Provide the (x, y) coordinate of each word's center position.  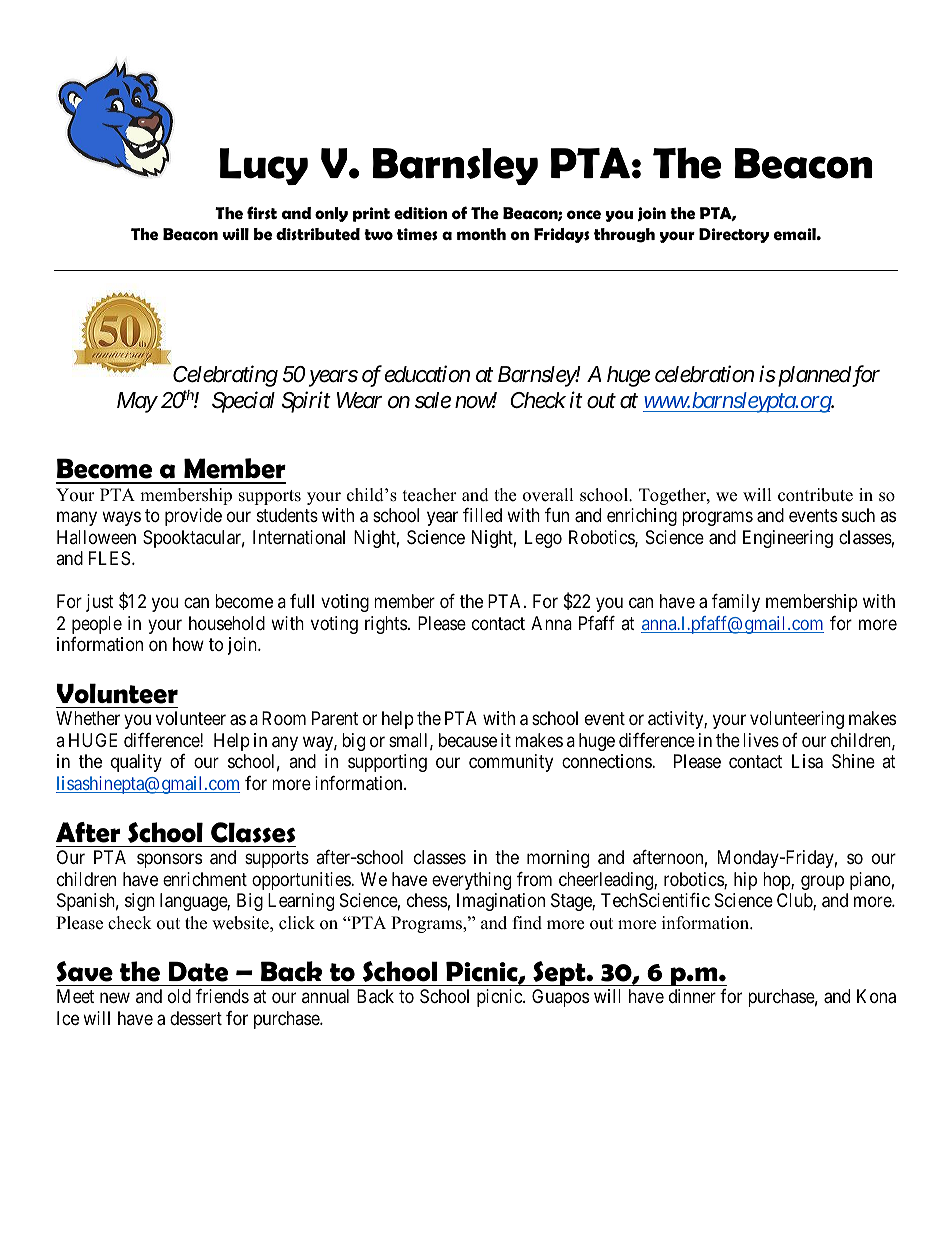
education (427, 374)
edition (420, 213)
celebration (704, 374)
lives (761, 740)
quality (136, 763)
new (115, 998)
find (527, 923)
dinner (692, 996)
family (736, 603)
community (511, 763)
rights (386, 625)
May (137, 402)
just (100, 603)
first (262, 213)
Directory (734, 235)
